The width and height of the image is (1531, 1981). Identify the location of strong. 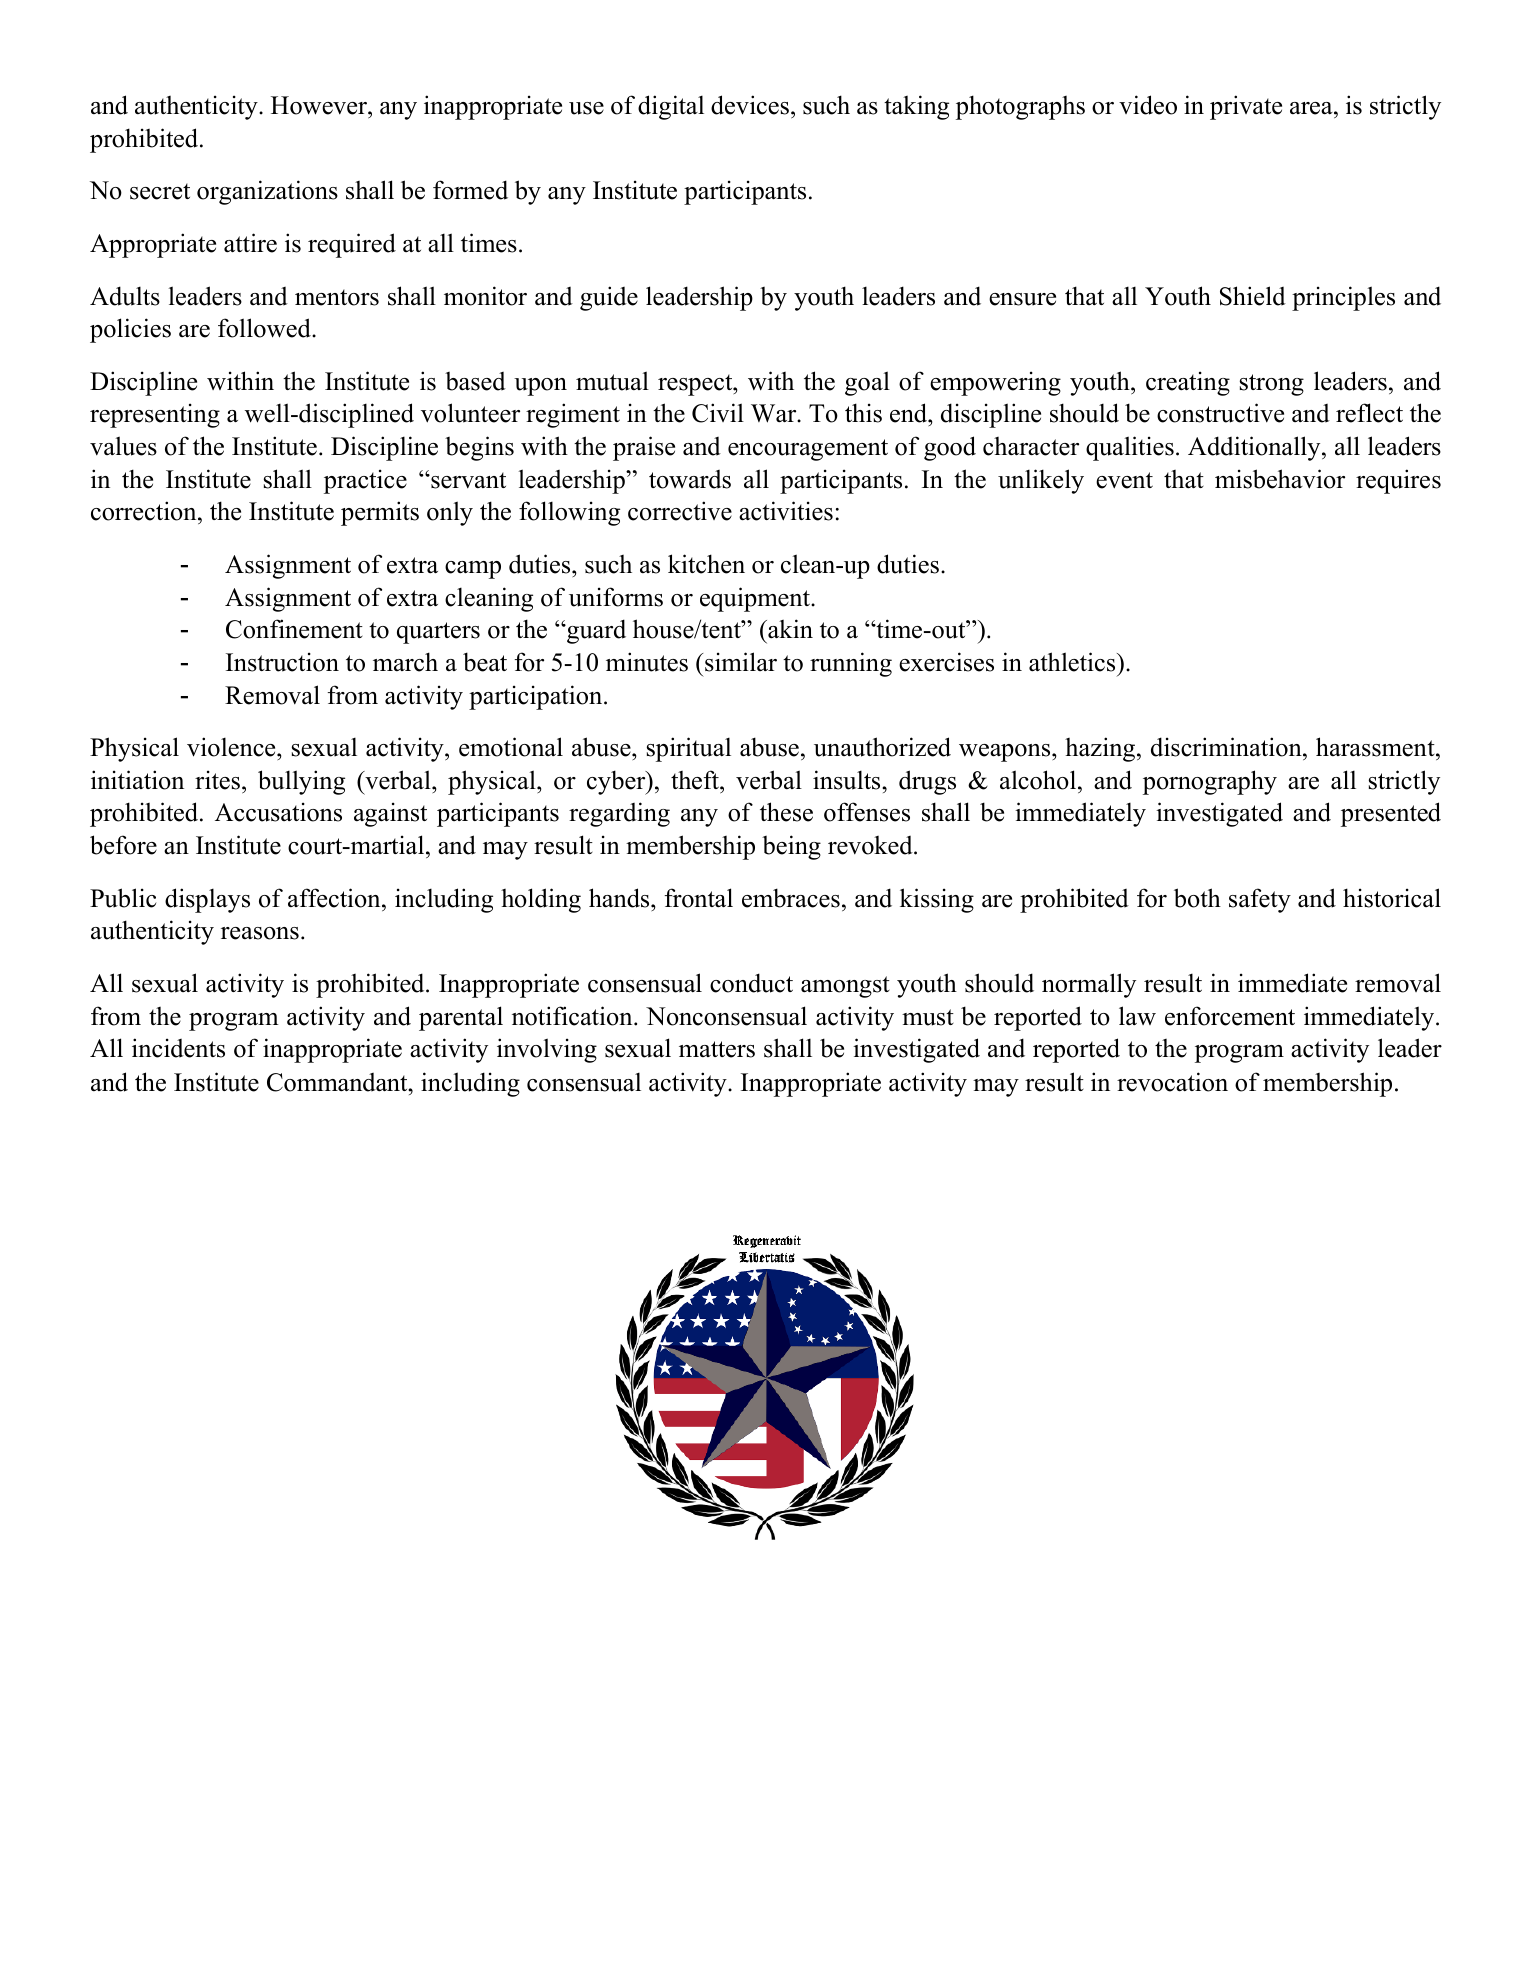
(1272, 385).
